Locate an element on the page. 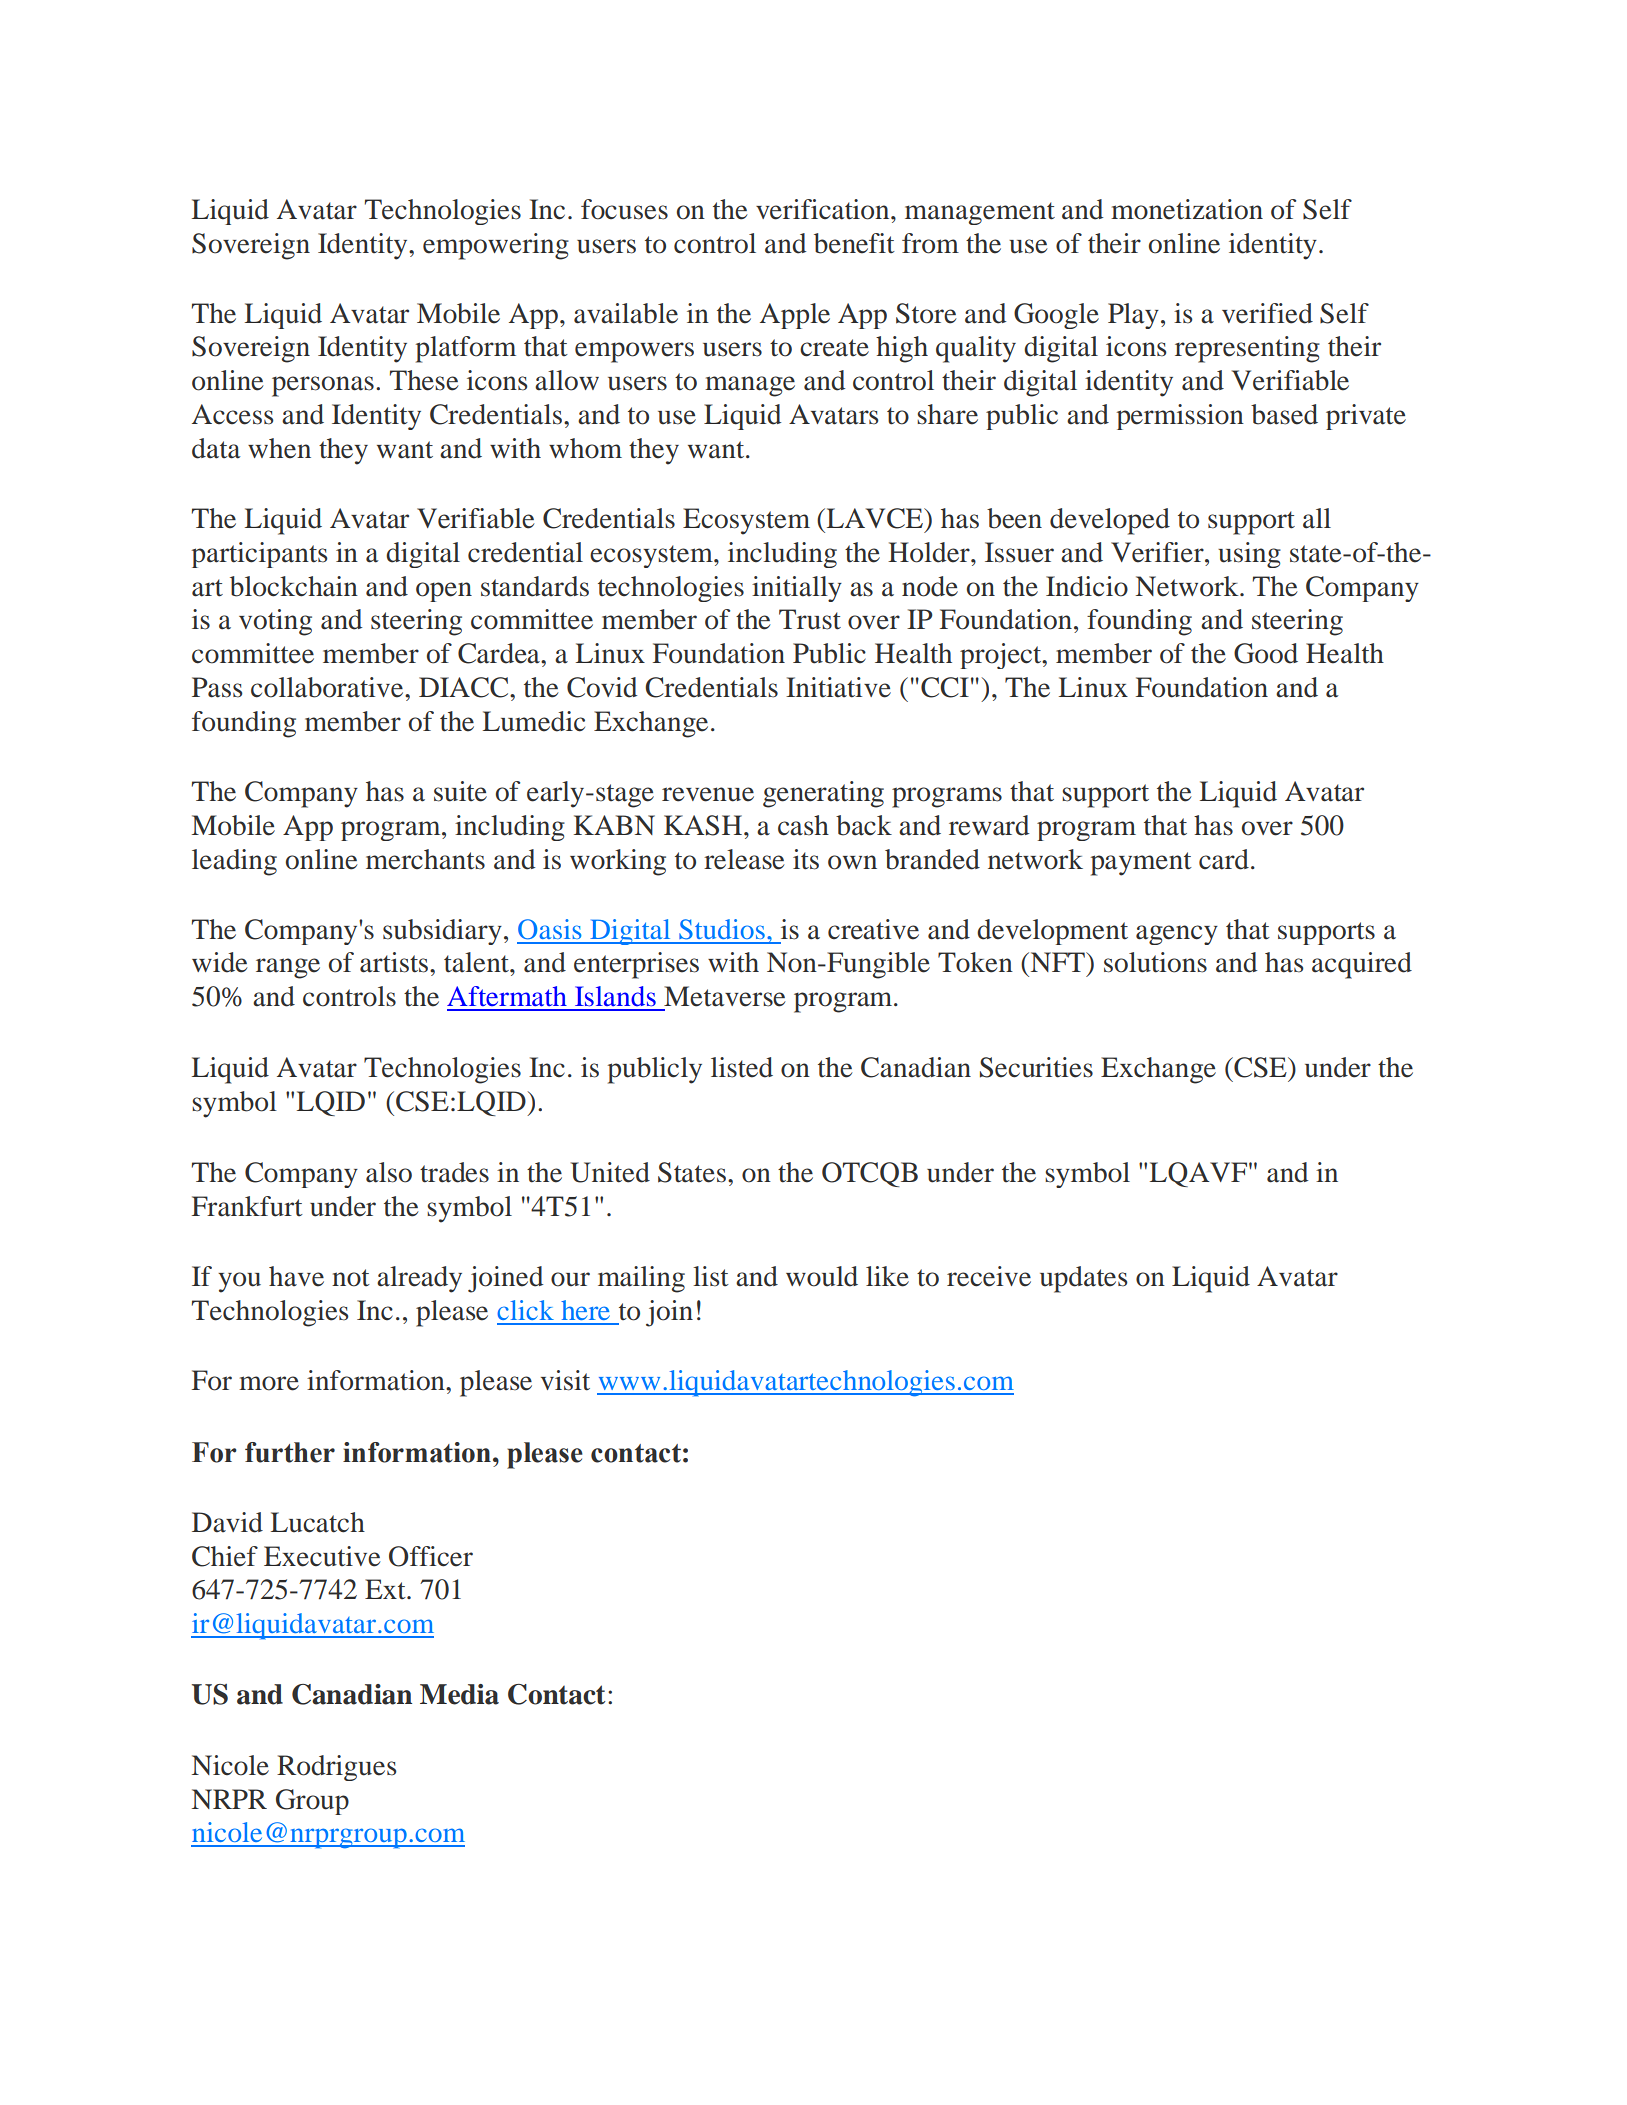 This document has height=2105, width=1627. receive is located at coordinates (989, 1276).
